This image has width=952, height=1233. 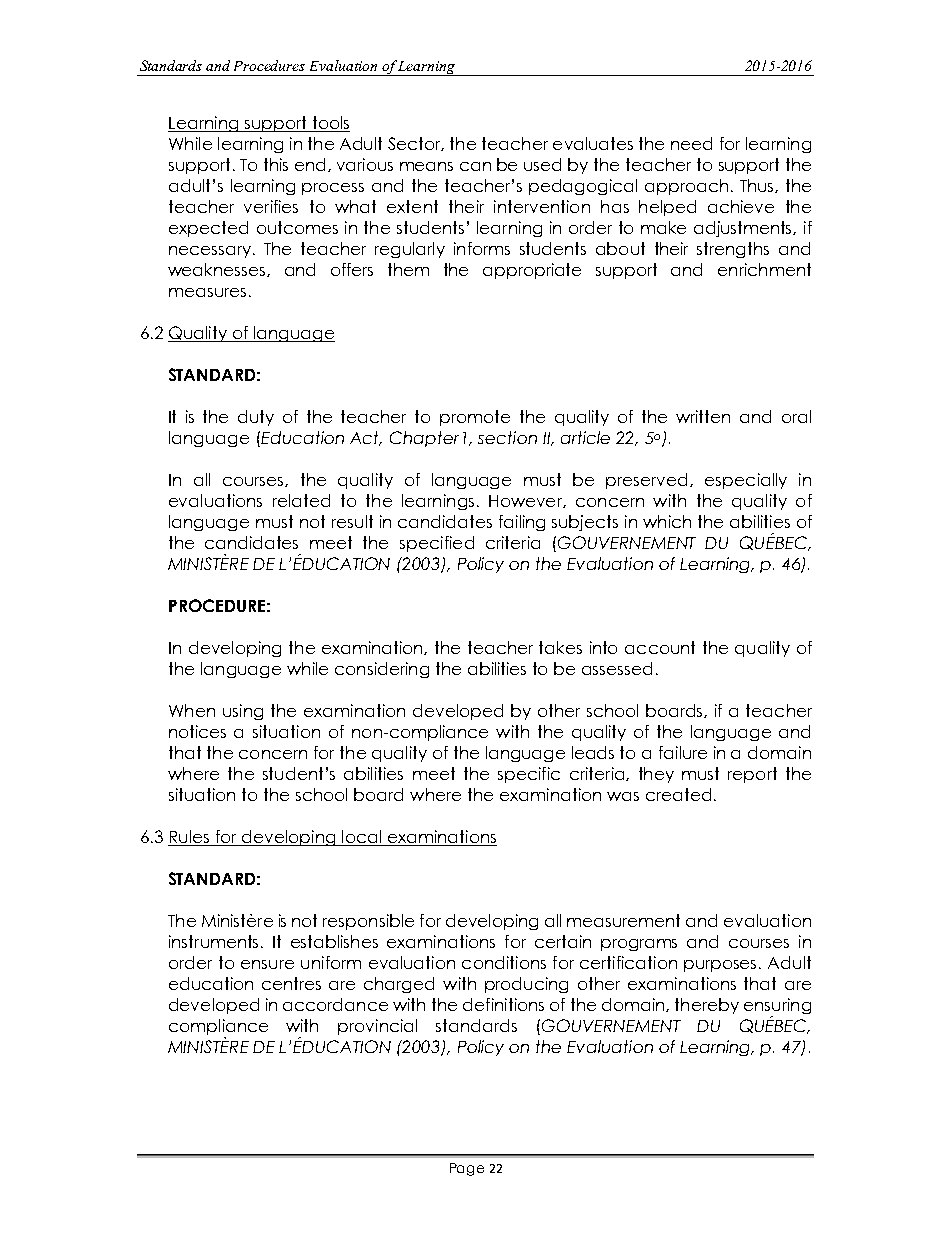 What do you see at coordinates (722, 966) in the image?
I see `purposes` at bounding box center [722, 966].
